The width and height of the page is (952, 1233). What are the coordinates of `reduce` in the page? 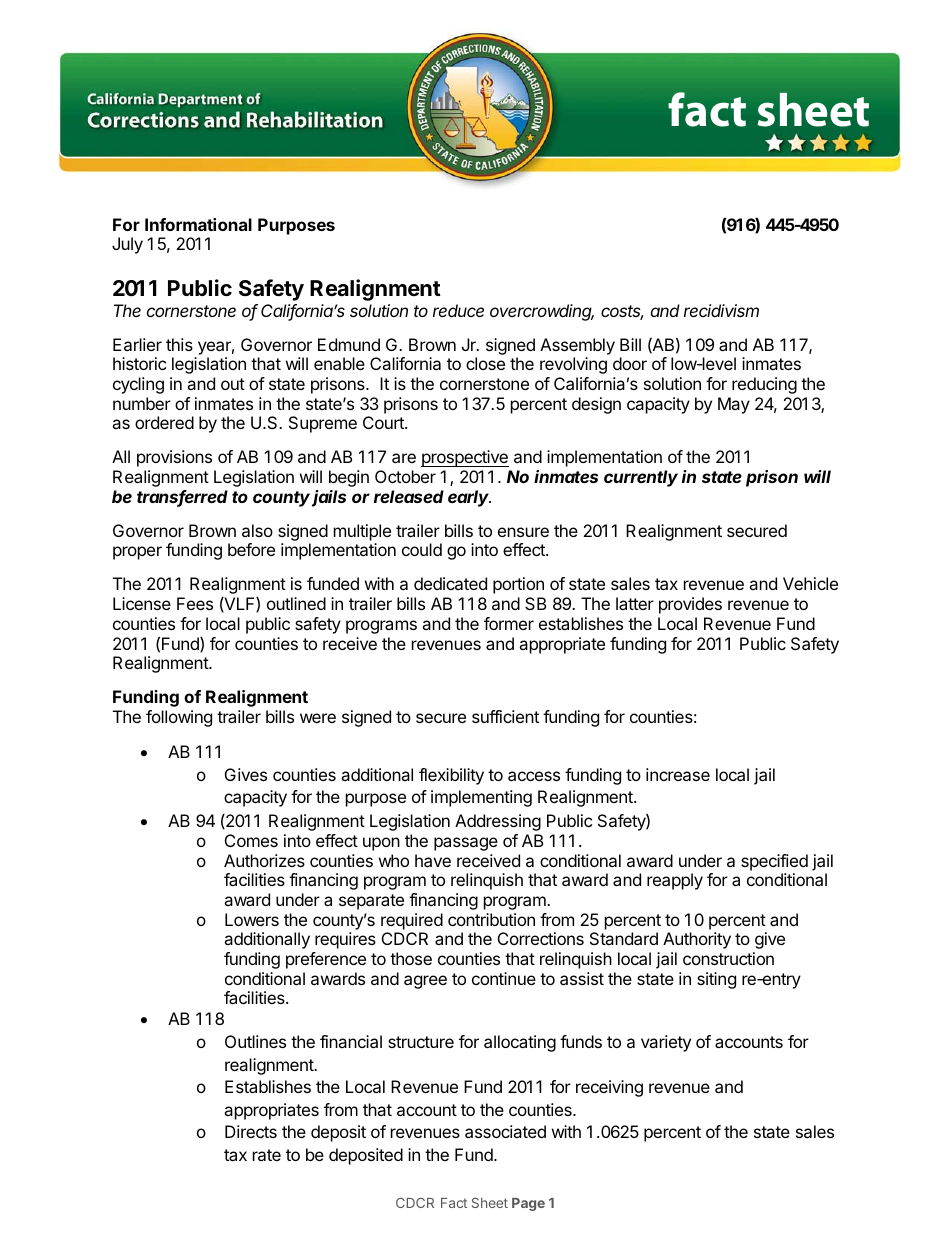 It's located at (458, 310).
